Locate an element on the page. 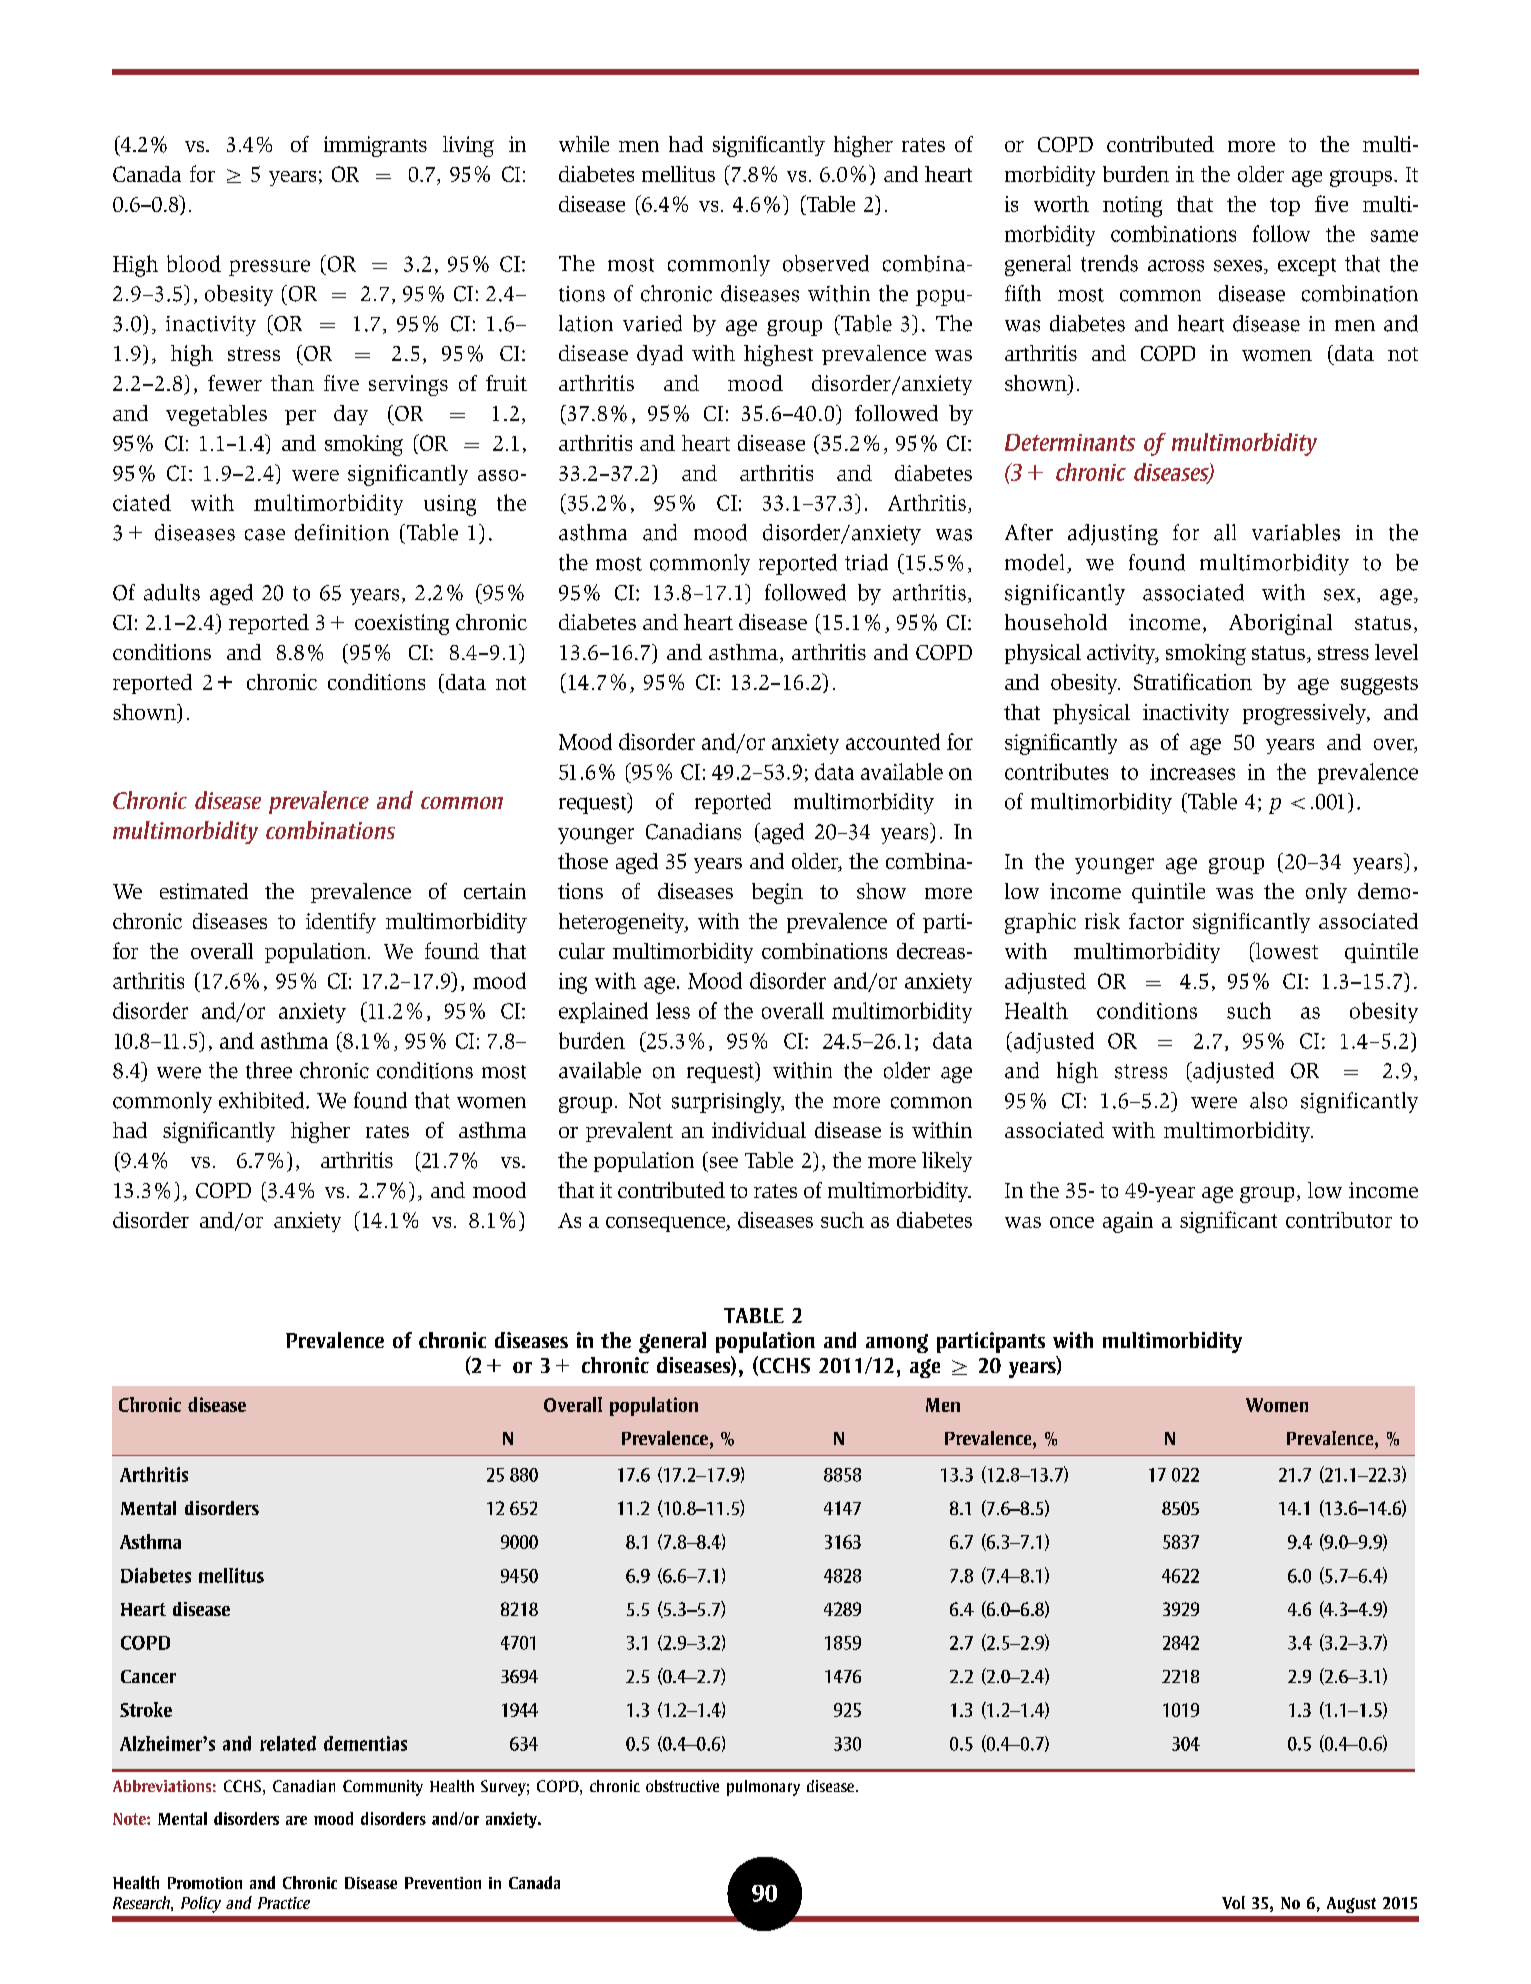 The width and height of the document is (1531, 1984). increases is located at coordinates (1192, 772).
